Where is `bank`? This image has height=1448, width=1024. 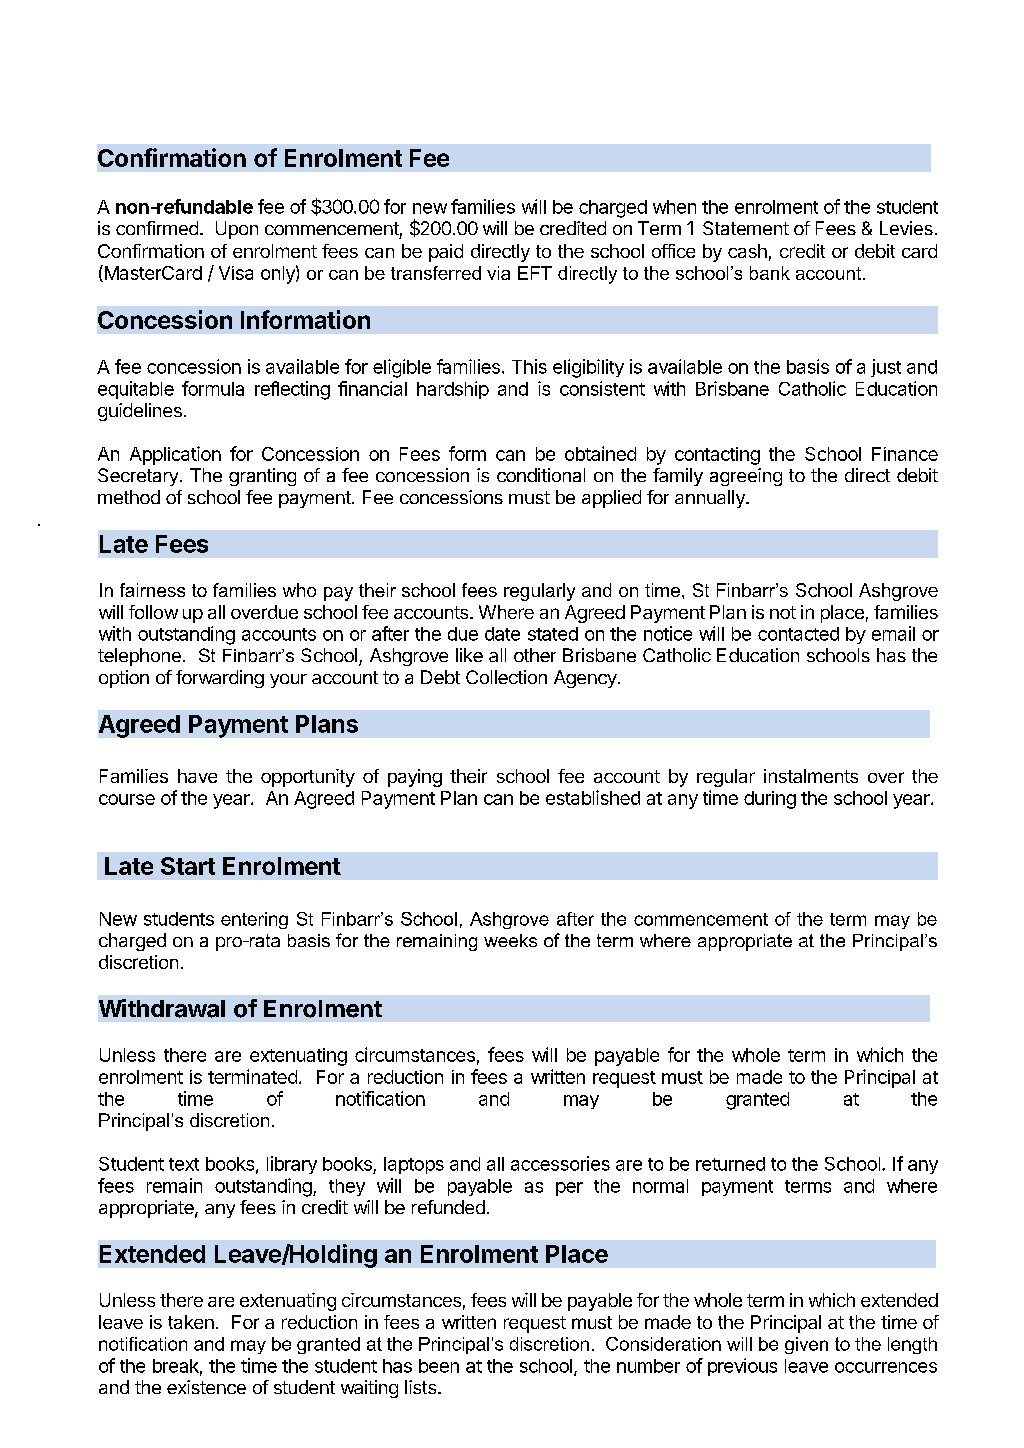 bank is located at coordinates (770, 273).
